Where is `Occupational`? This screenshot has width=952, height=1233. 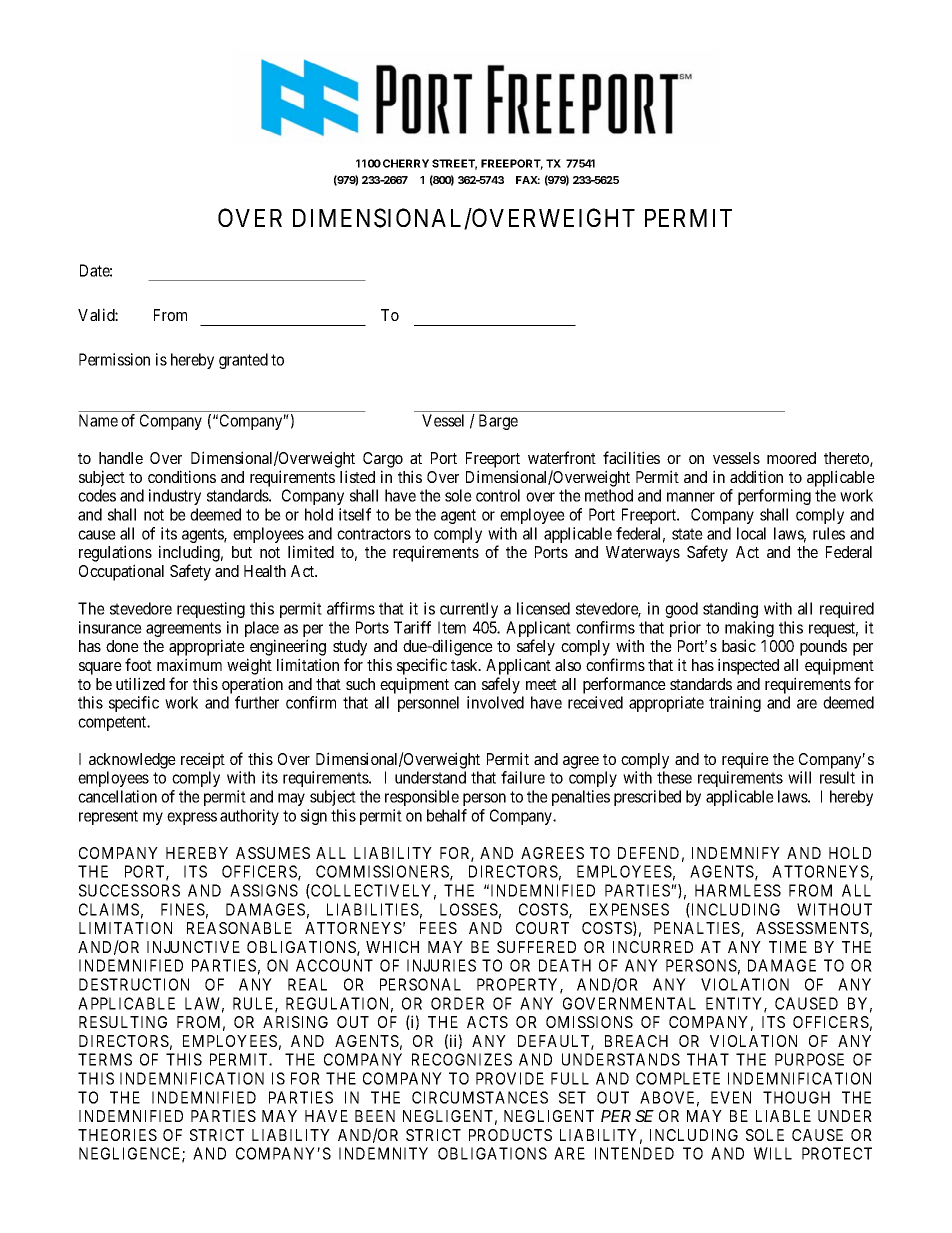 Occupational is located at coordinates (121, 572).
